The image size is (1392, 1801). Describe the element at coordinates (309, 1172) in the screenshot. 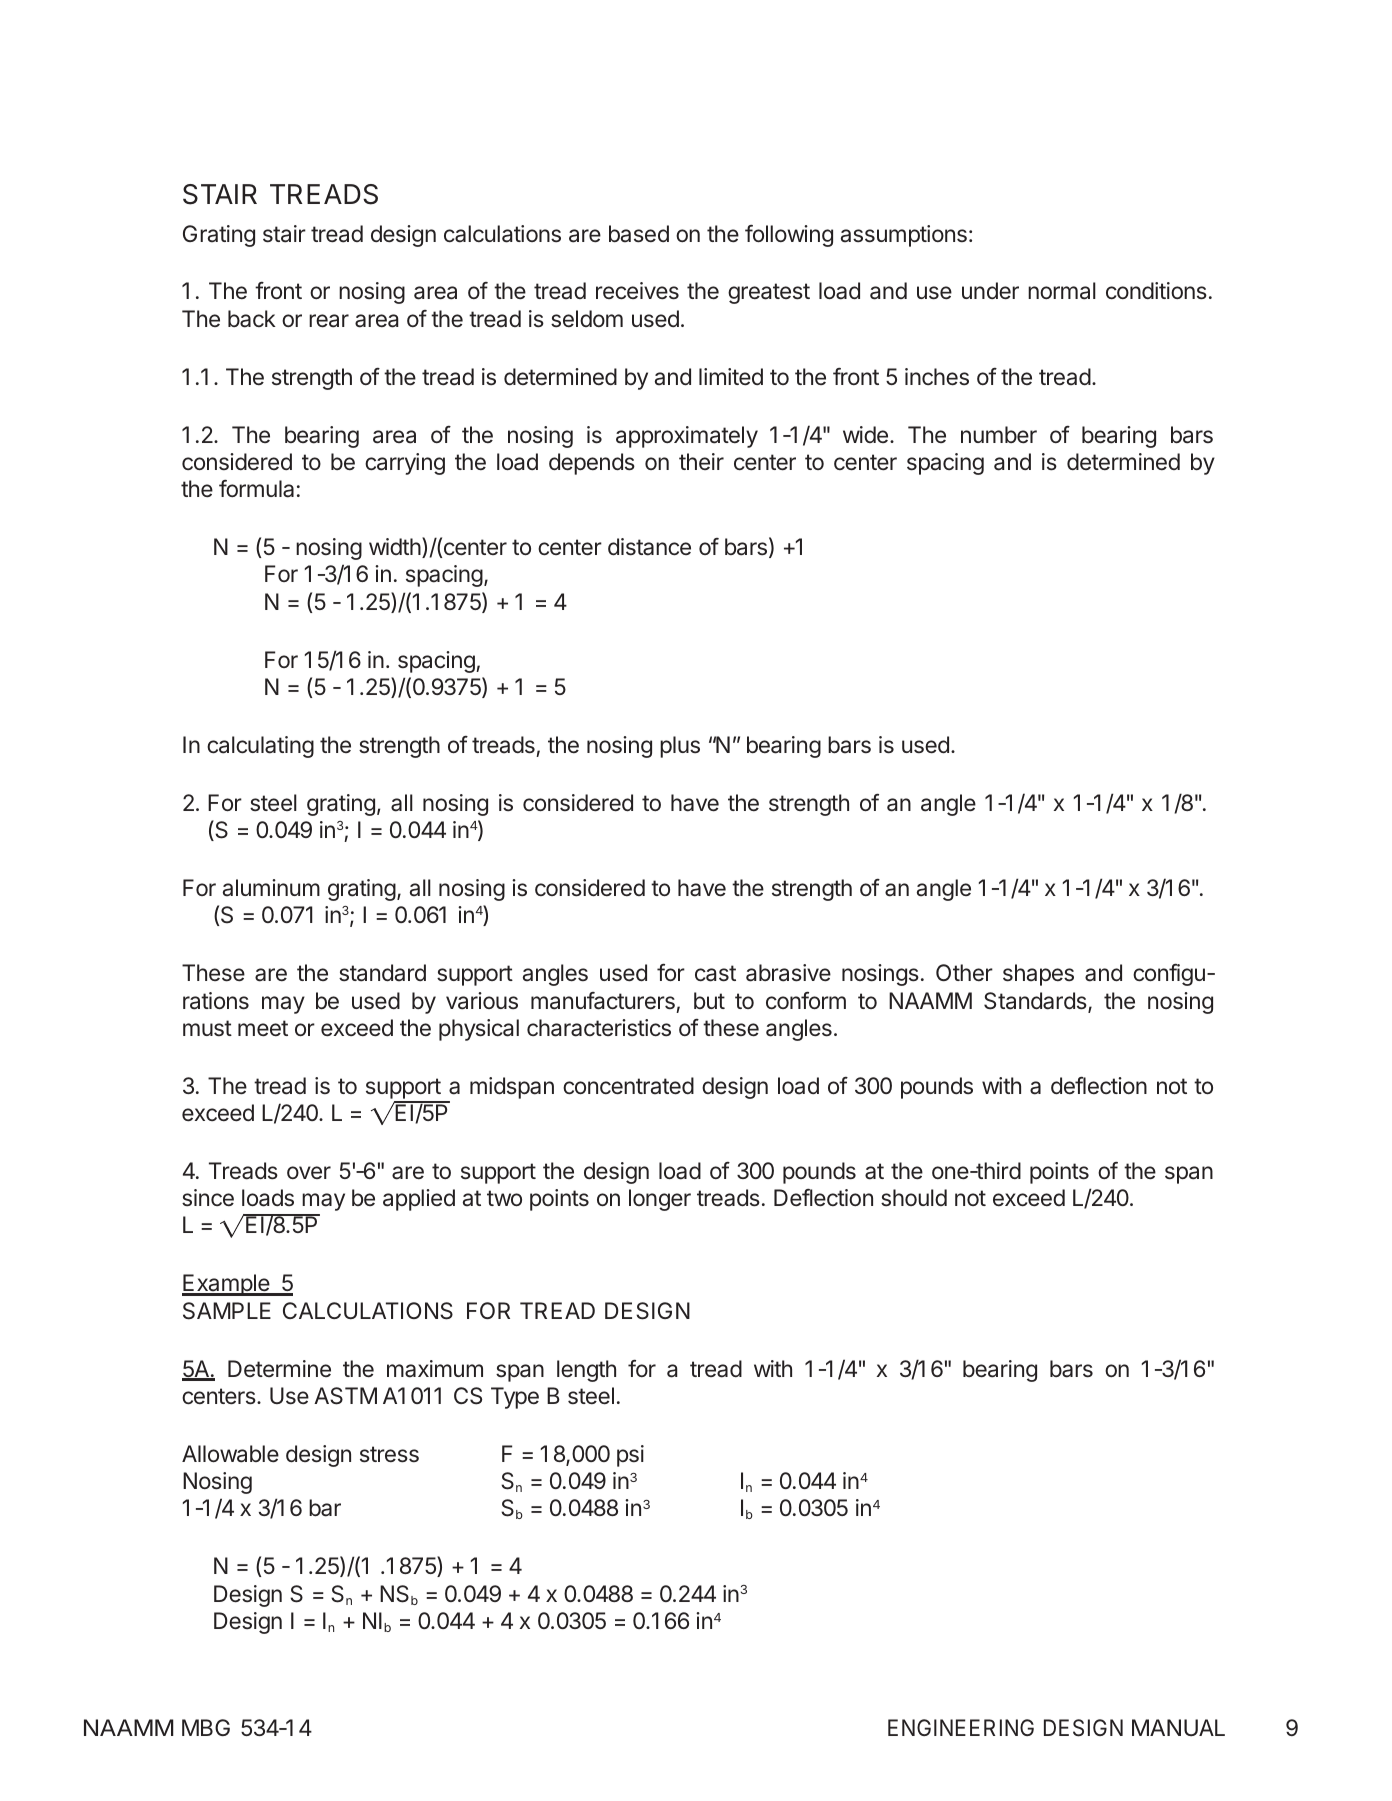

I see `over` at that location.
